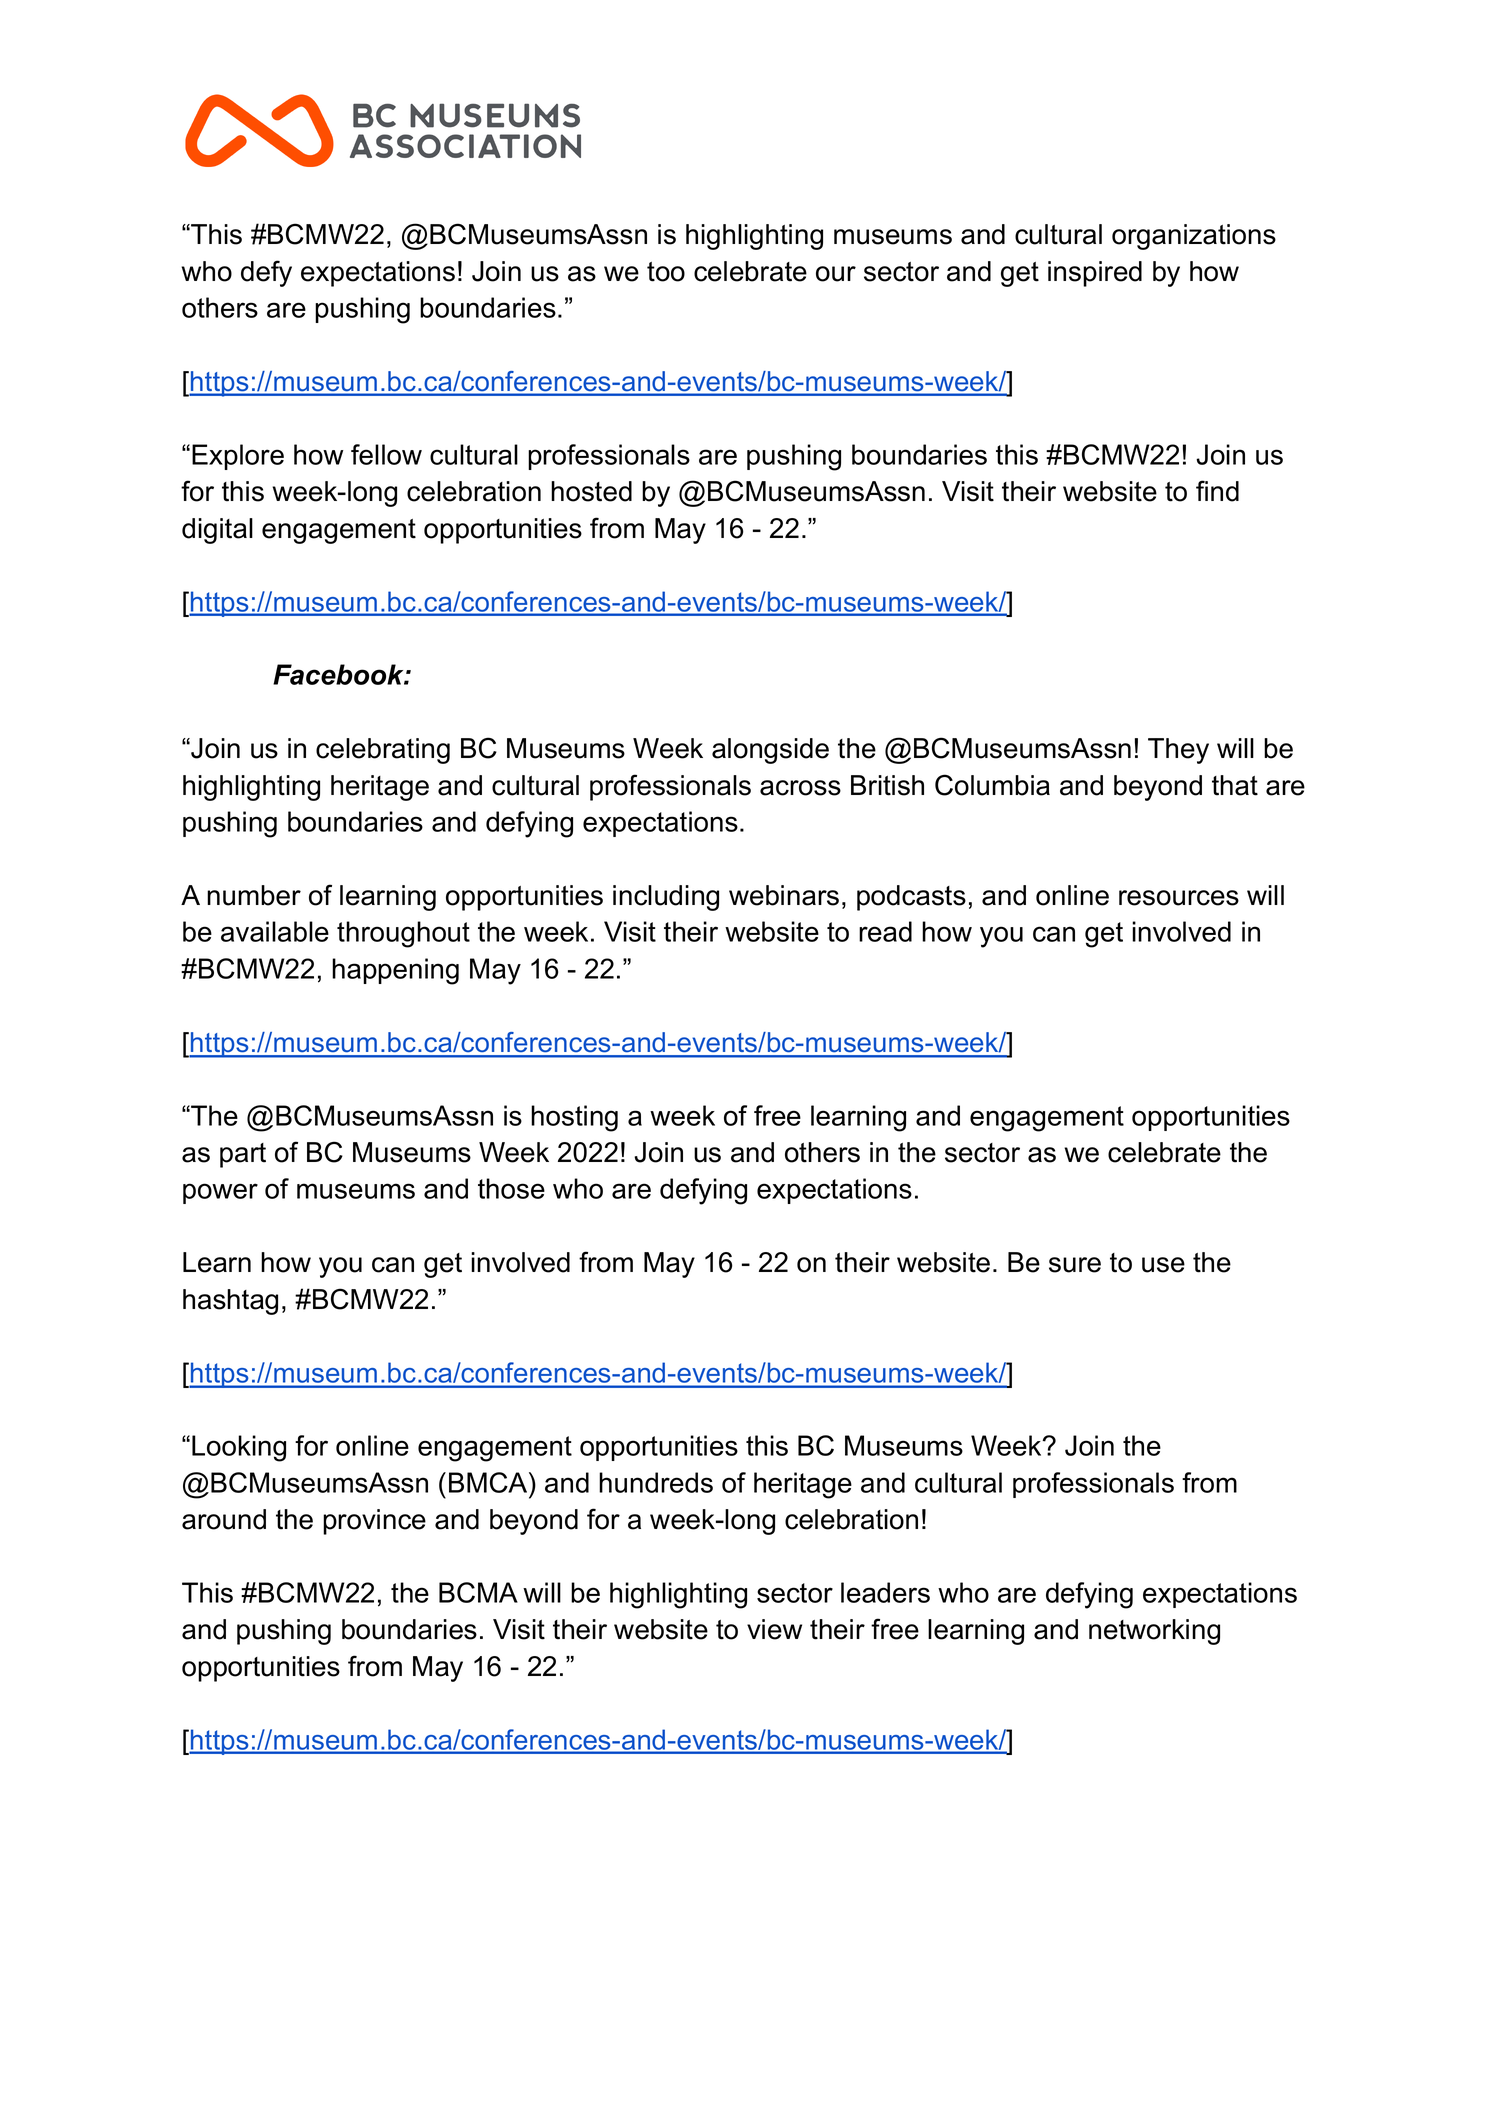 This screenshot has height=2125, width=1504. What do you see at coordinates (666, 272) in the screenshot?
I see `too` at bounding box center [666, 272].
